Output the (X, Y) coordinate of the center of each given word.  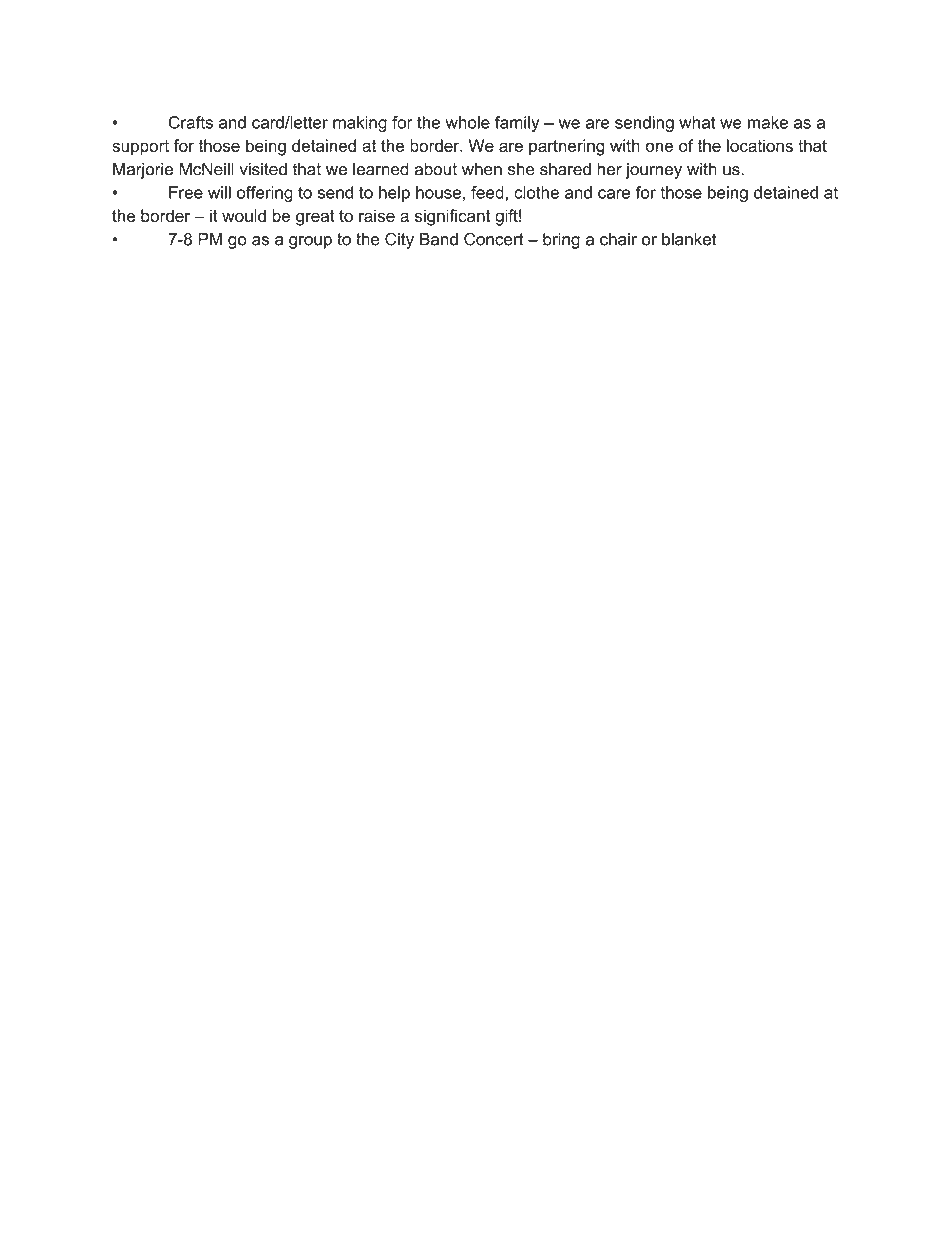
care (614, 194)
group (310, 242)
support (140, 148)
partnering (567, 147)
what (697, 122)
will (219, 192)
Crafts (191, 122)
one (659, 147)
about (436, 169)
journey (653, 171)
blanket (689, 239)
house (438, 192)
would (244, 215)
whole (467, 122)
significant (452, 217)
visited (263, 169)
